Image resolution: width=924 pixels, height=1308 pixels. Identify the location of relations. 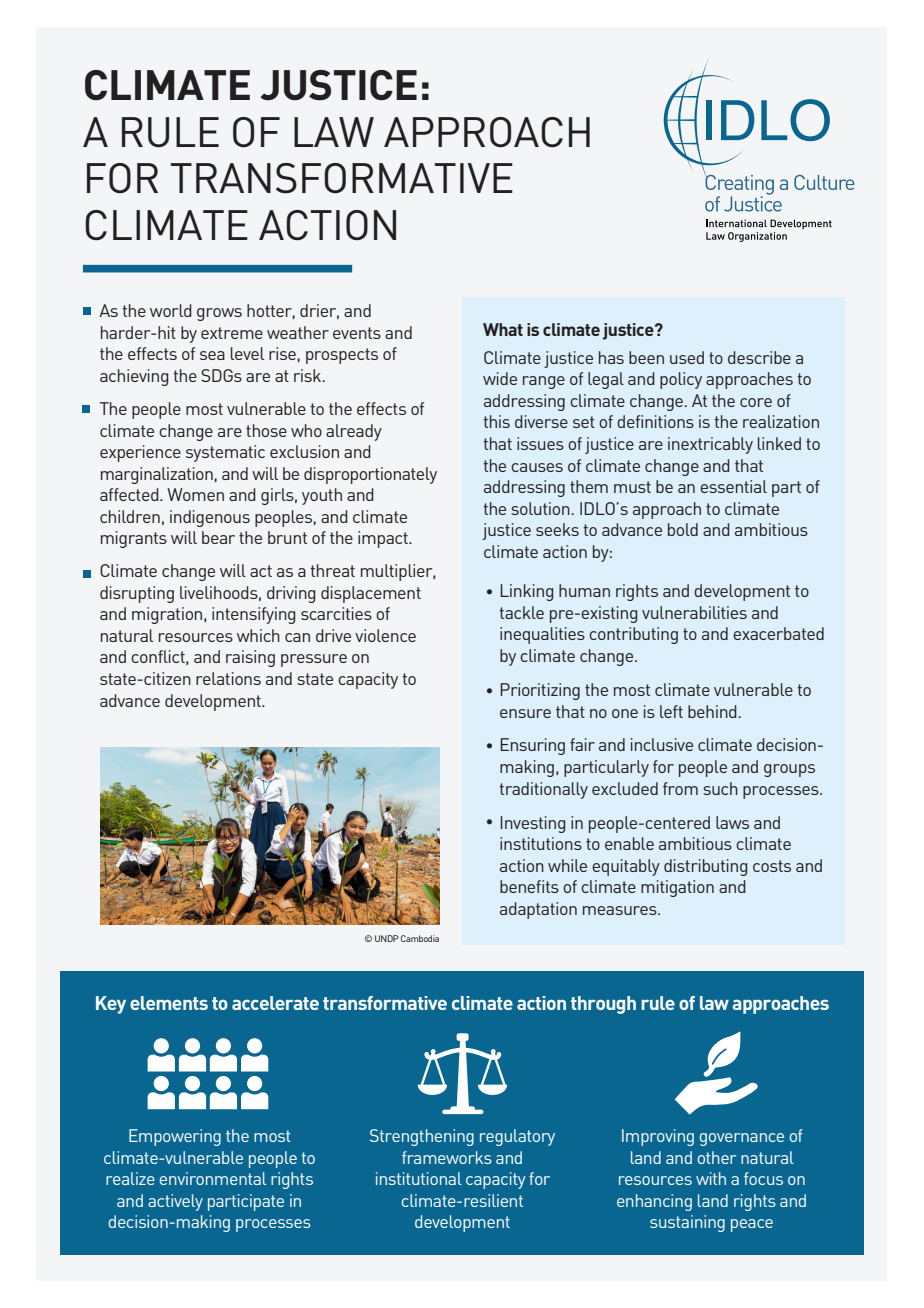
(228, 678).
